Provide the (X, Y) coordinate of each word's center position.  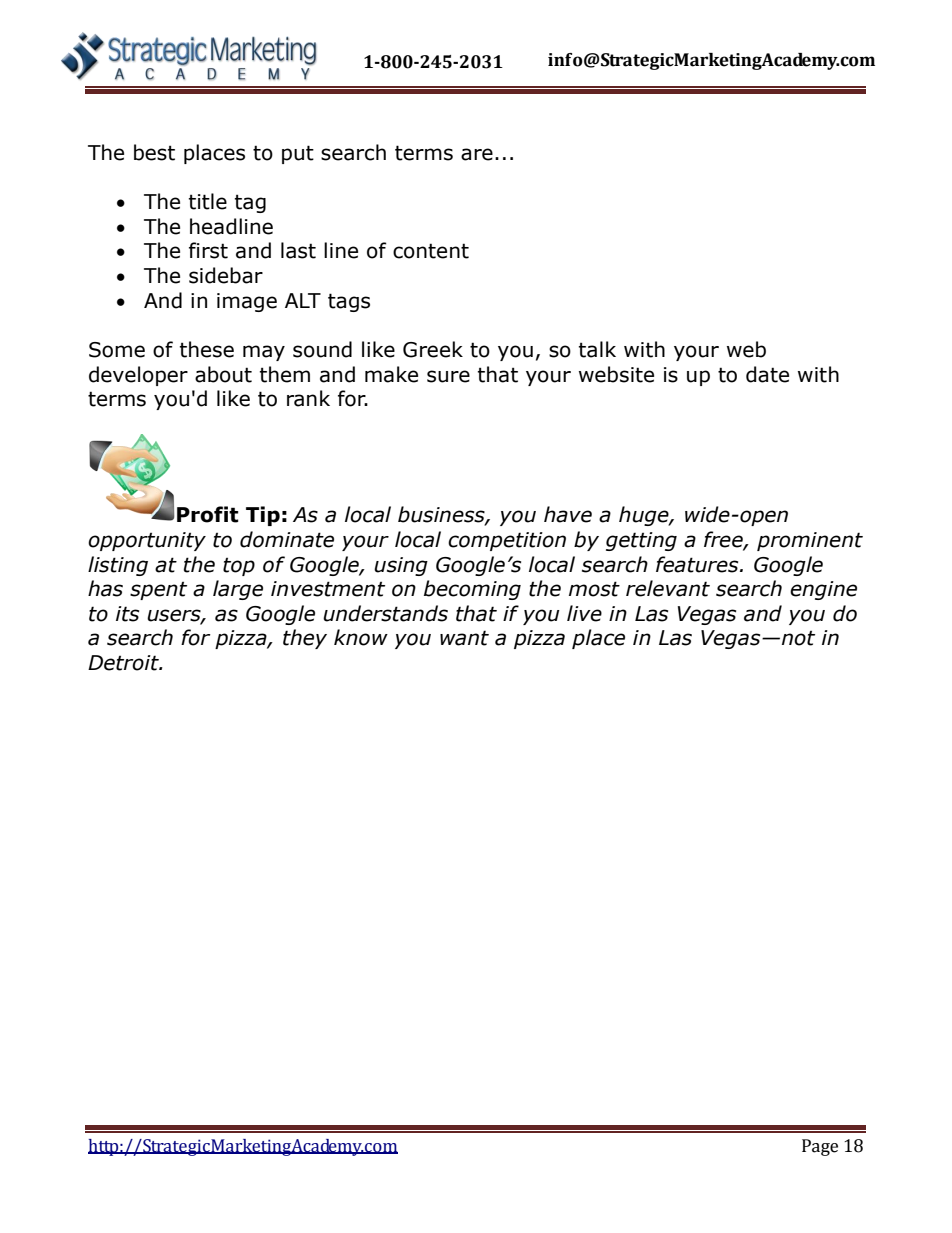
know (361, 637)
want (464, 638)
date (767, 374)
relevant (668, 588)
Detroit (124, 663)
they (305, 639)
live (584, 613)
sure (448, 376)
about (223, 374)
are (477, 154)
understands (385, 613)
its (127, 614)
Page (820, 1147)
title (208, 201)
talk (597, 349)
